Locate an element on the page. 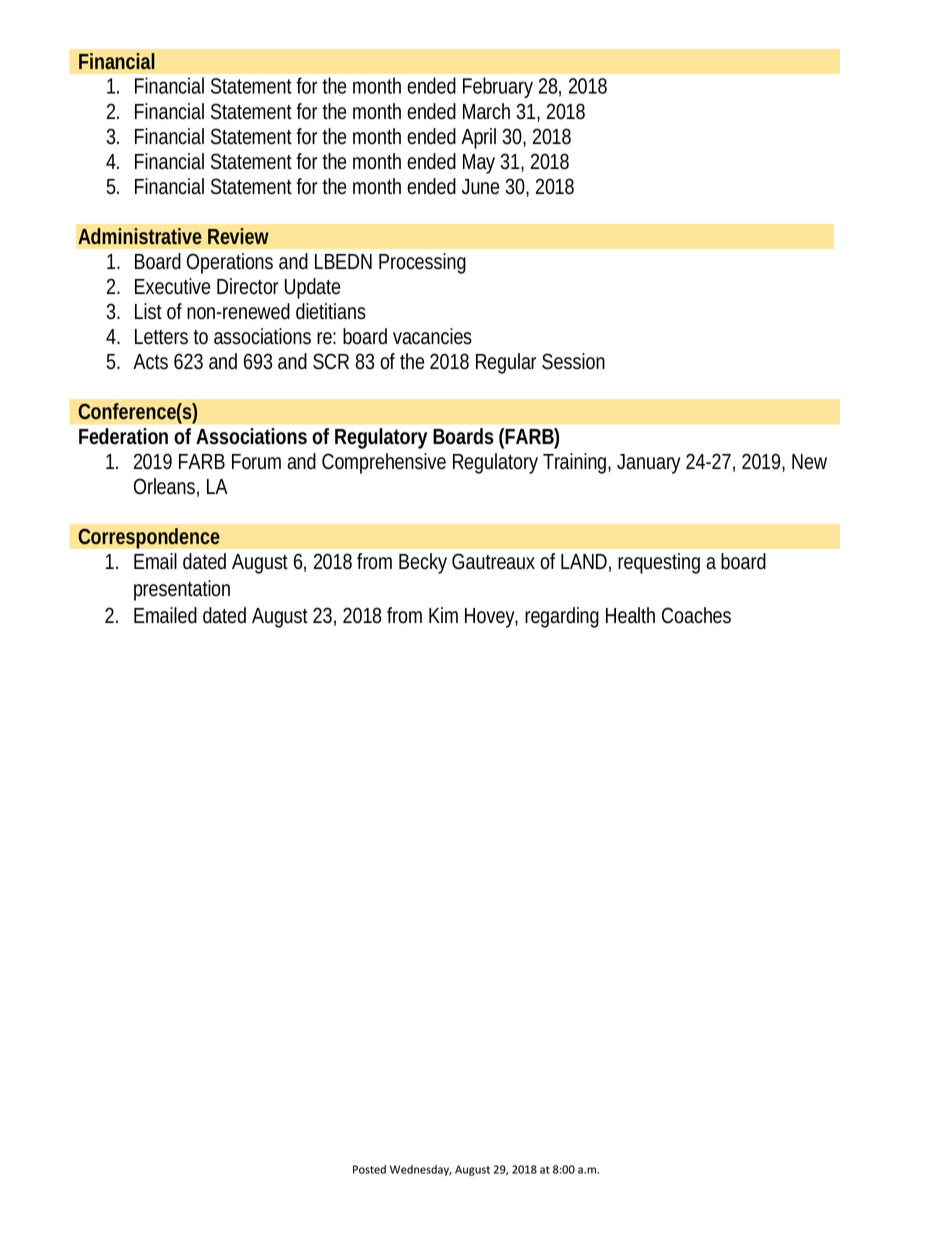 The height and width of the page is (1233, 952). presentation is located at coordinates (182, 590).
